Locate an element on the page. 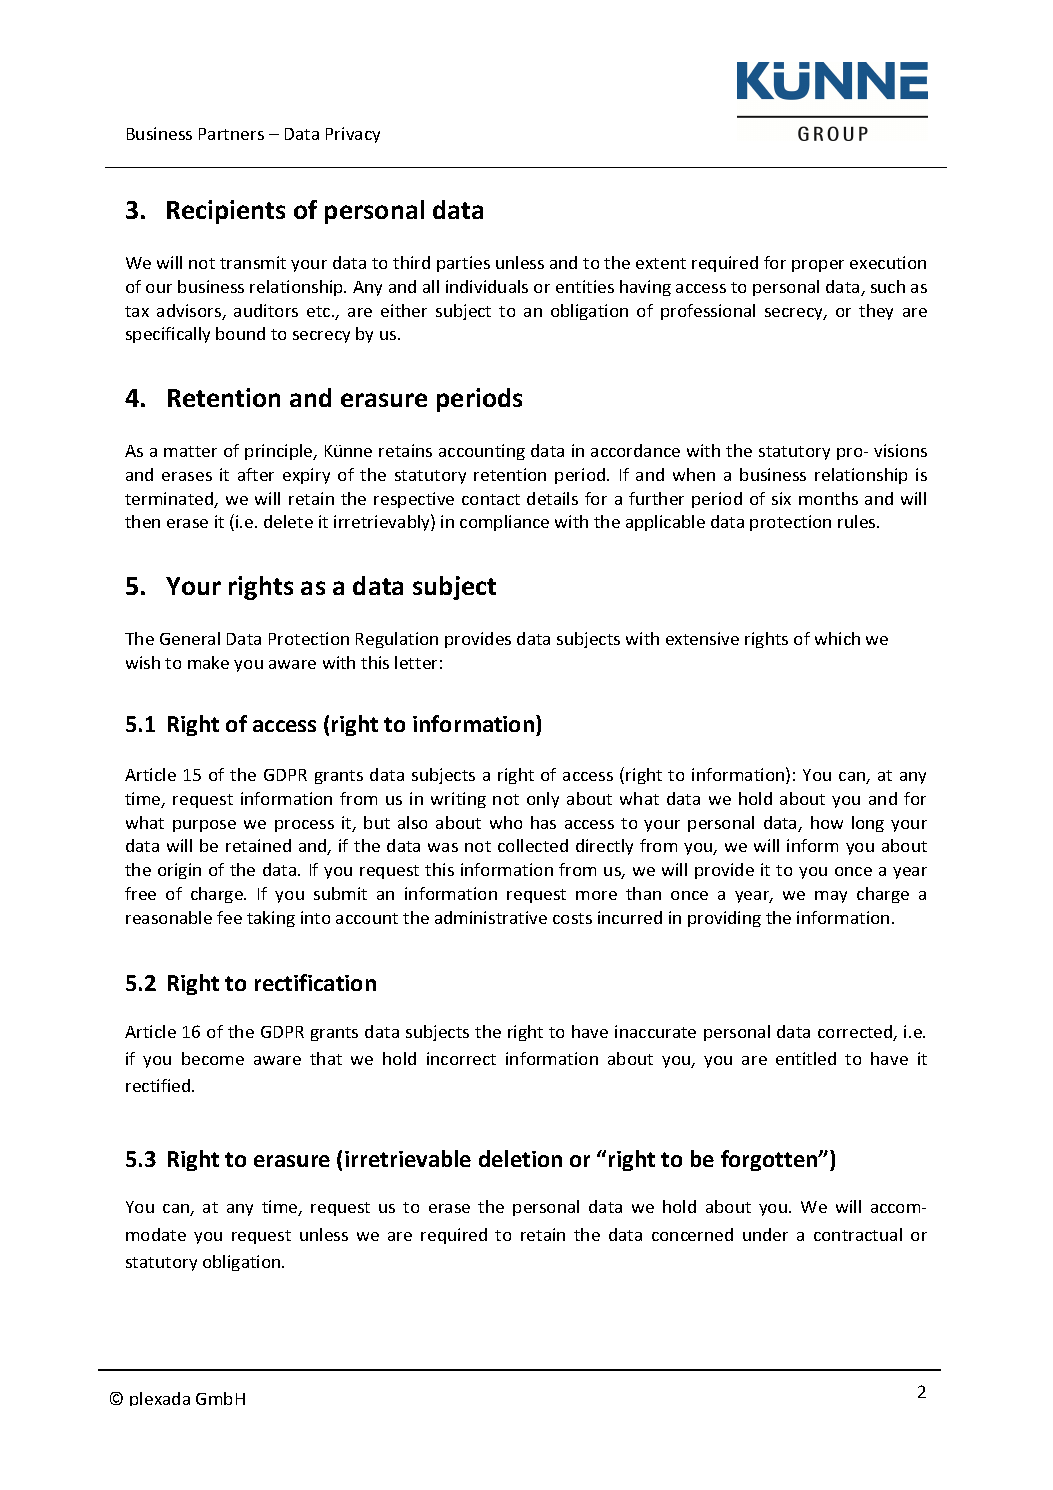 The image size is (1053, 1490). deletion is located at coordinates (520, 1158).
